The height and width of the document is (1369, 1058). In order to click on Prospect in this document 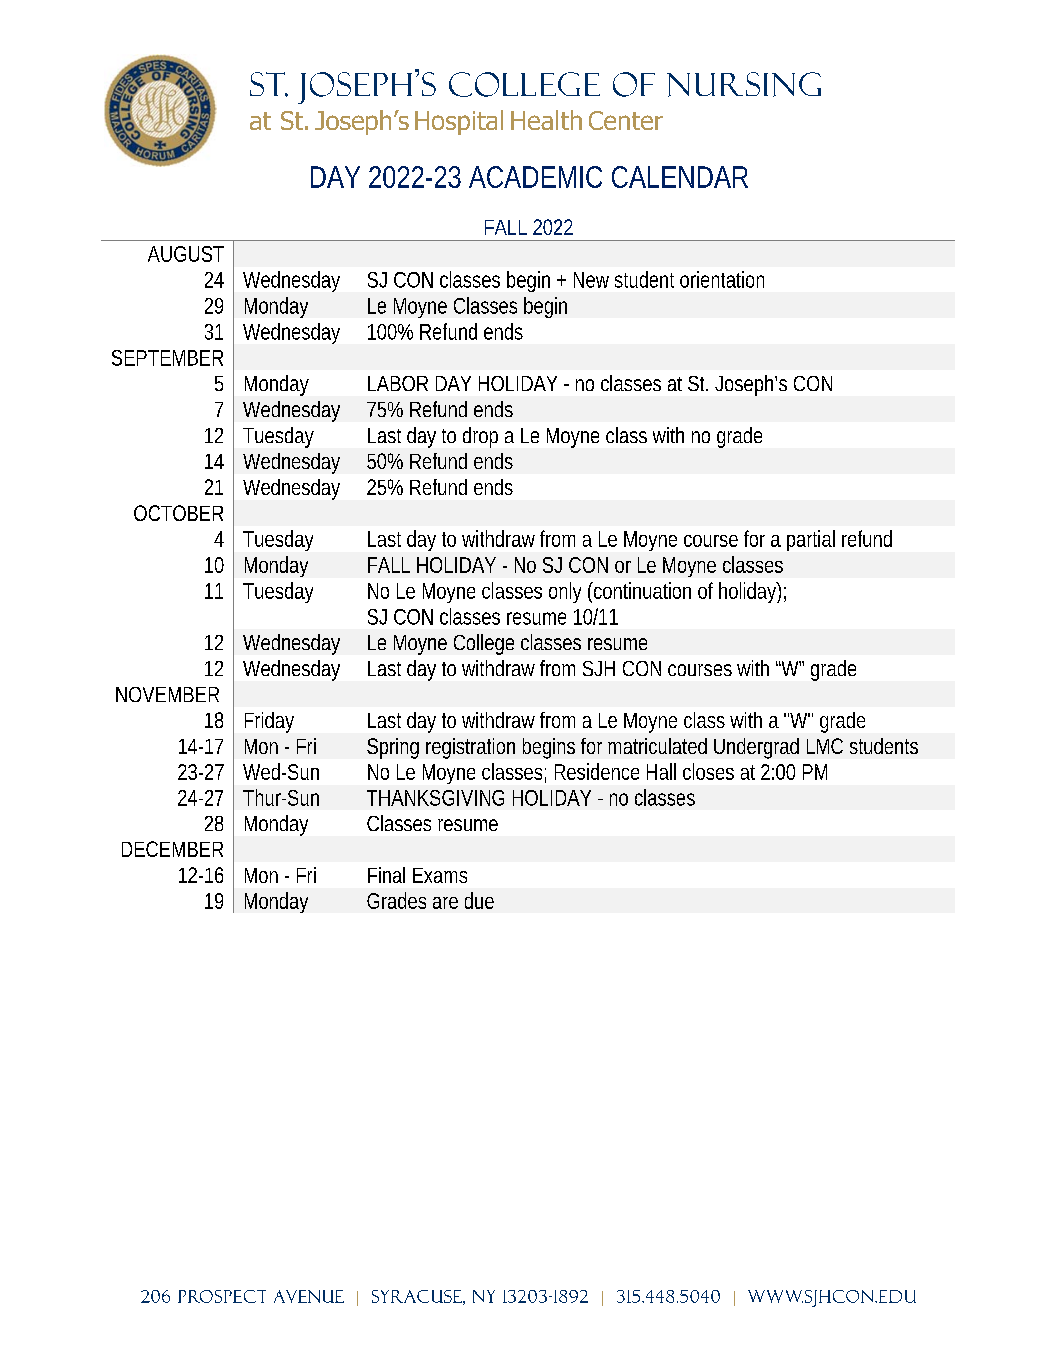, I will do `click(222, 1296)`.
